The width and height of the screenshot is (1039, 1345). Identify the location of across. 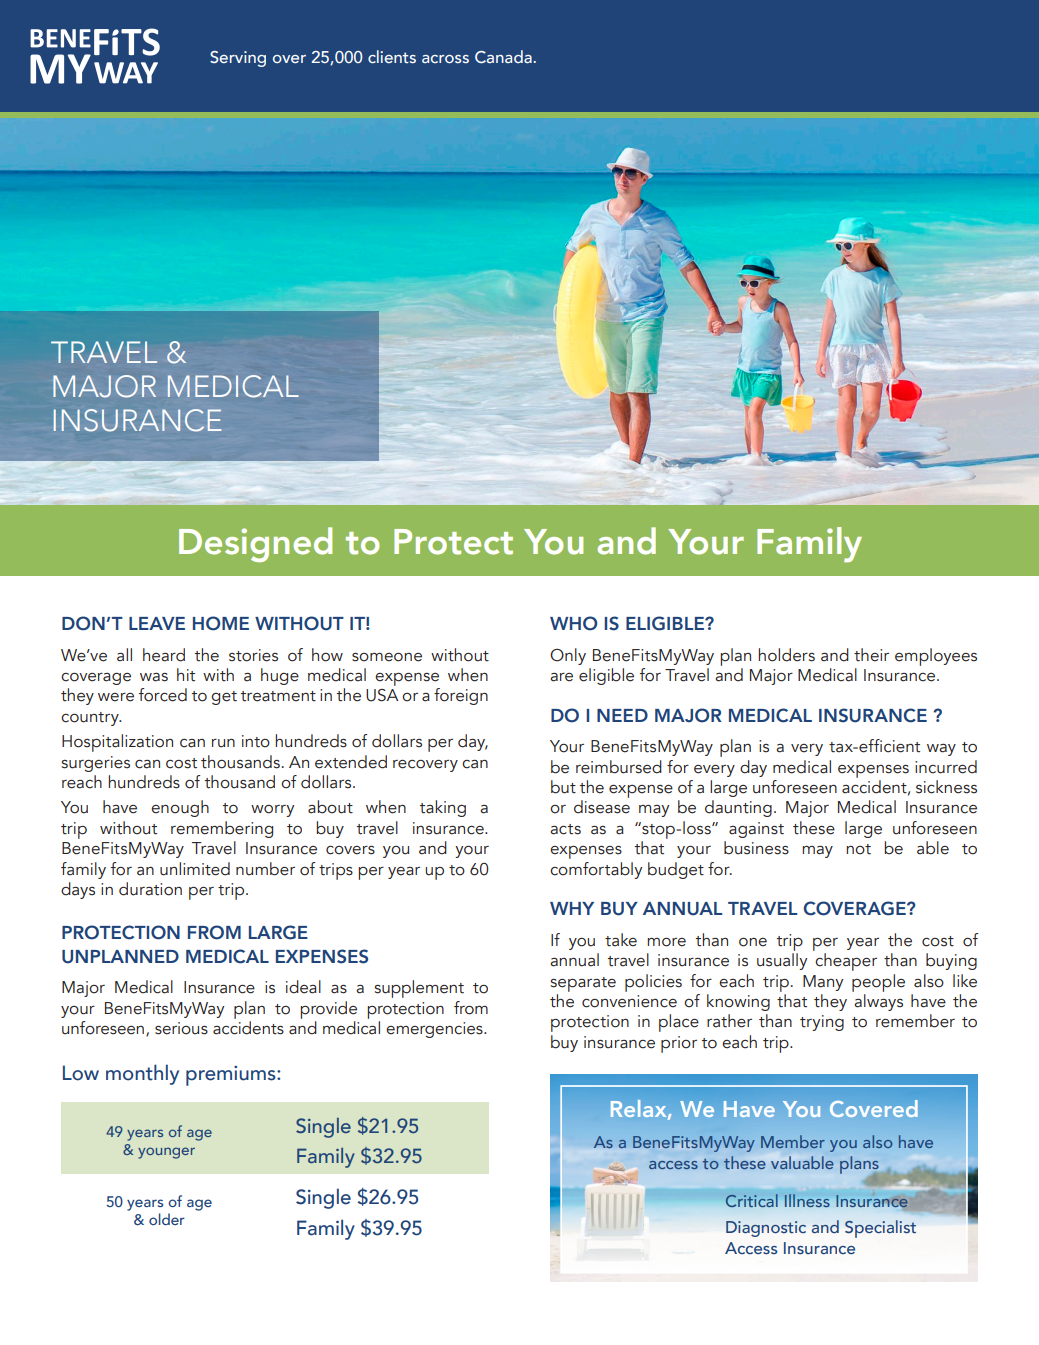
(445, 59).
